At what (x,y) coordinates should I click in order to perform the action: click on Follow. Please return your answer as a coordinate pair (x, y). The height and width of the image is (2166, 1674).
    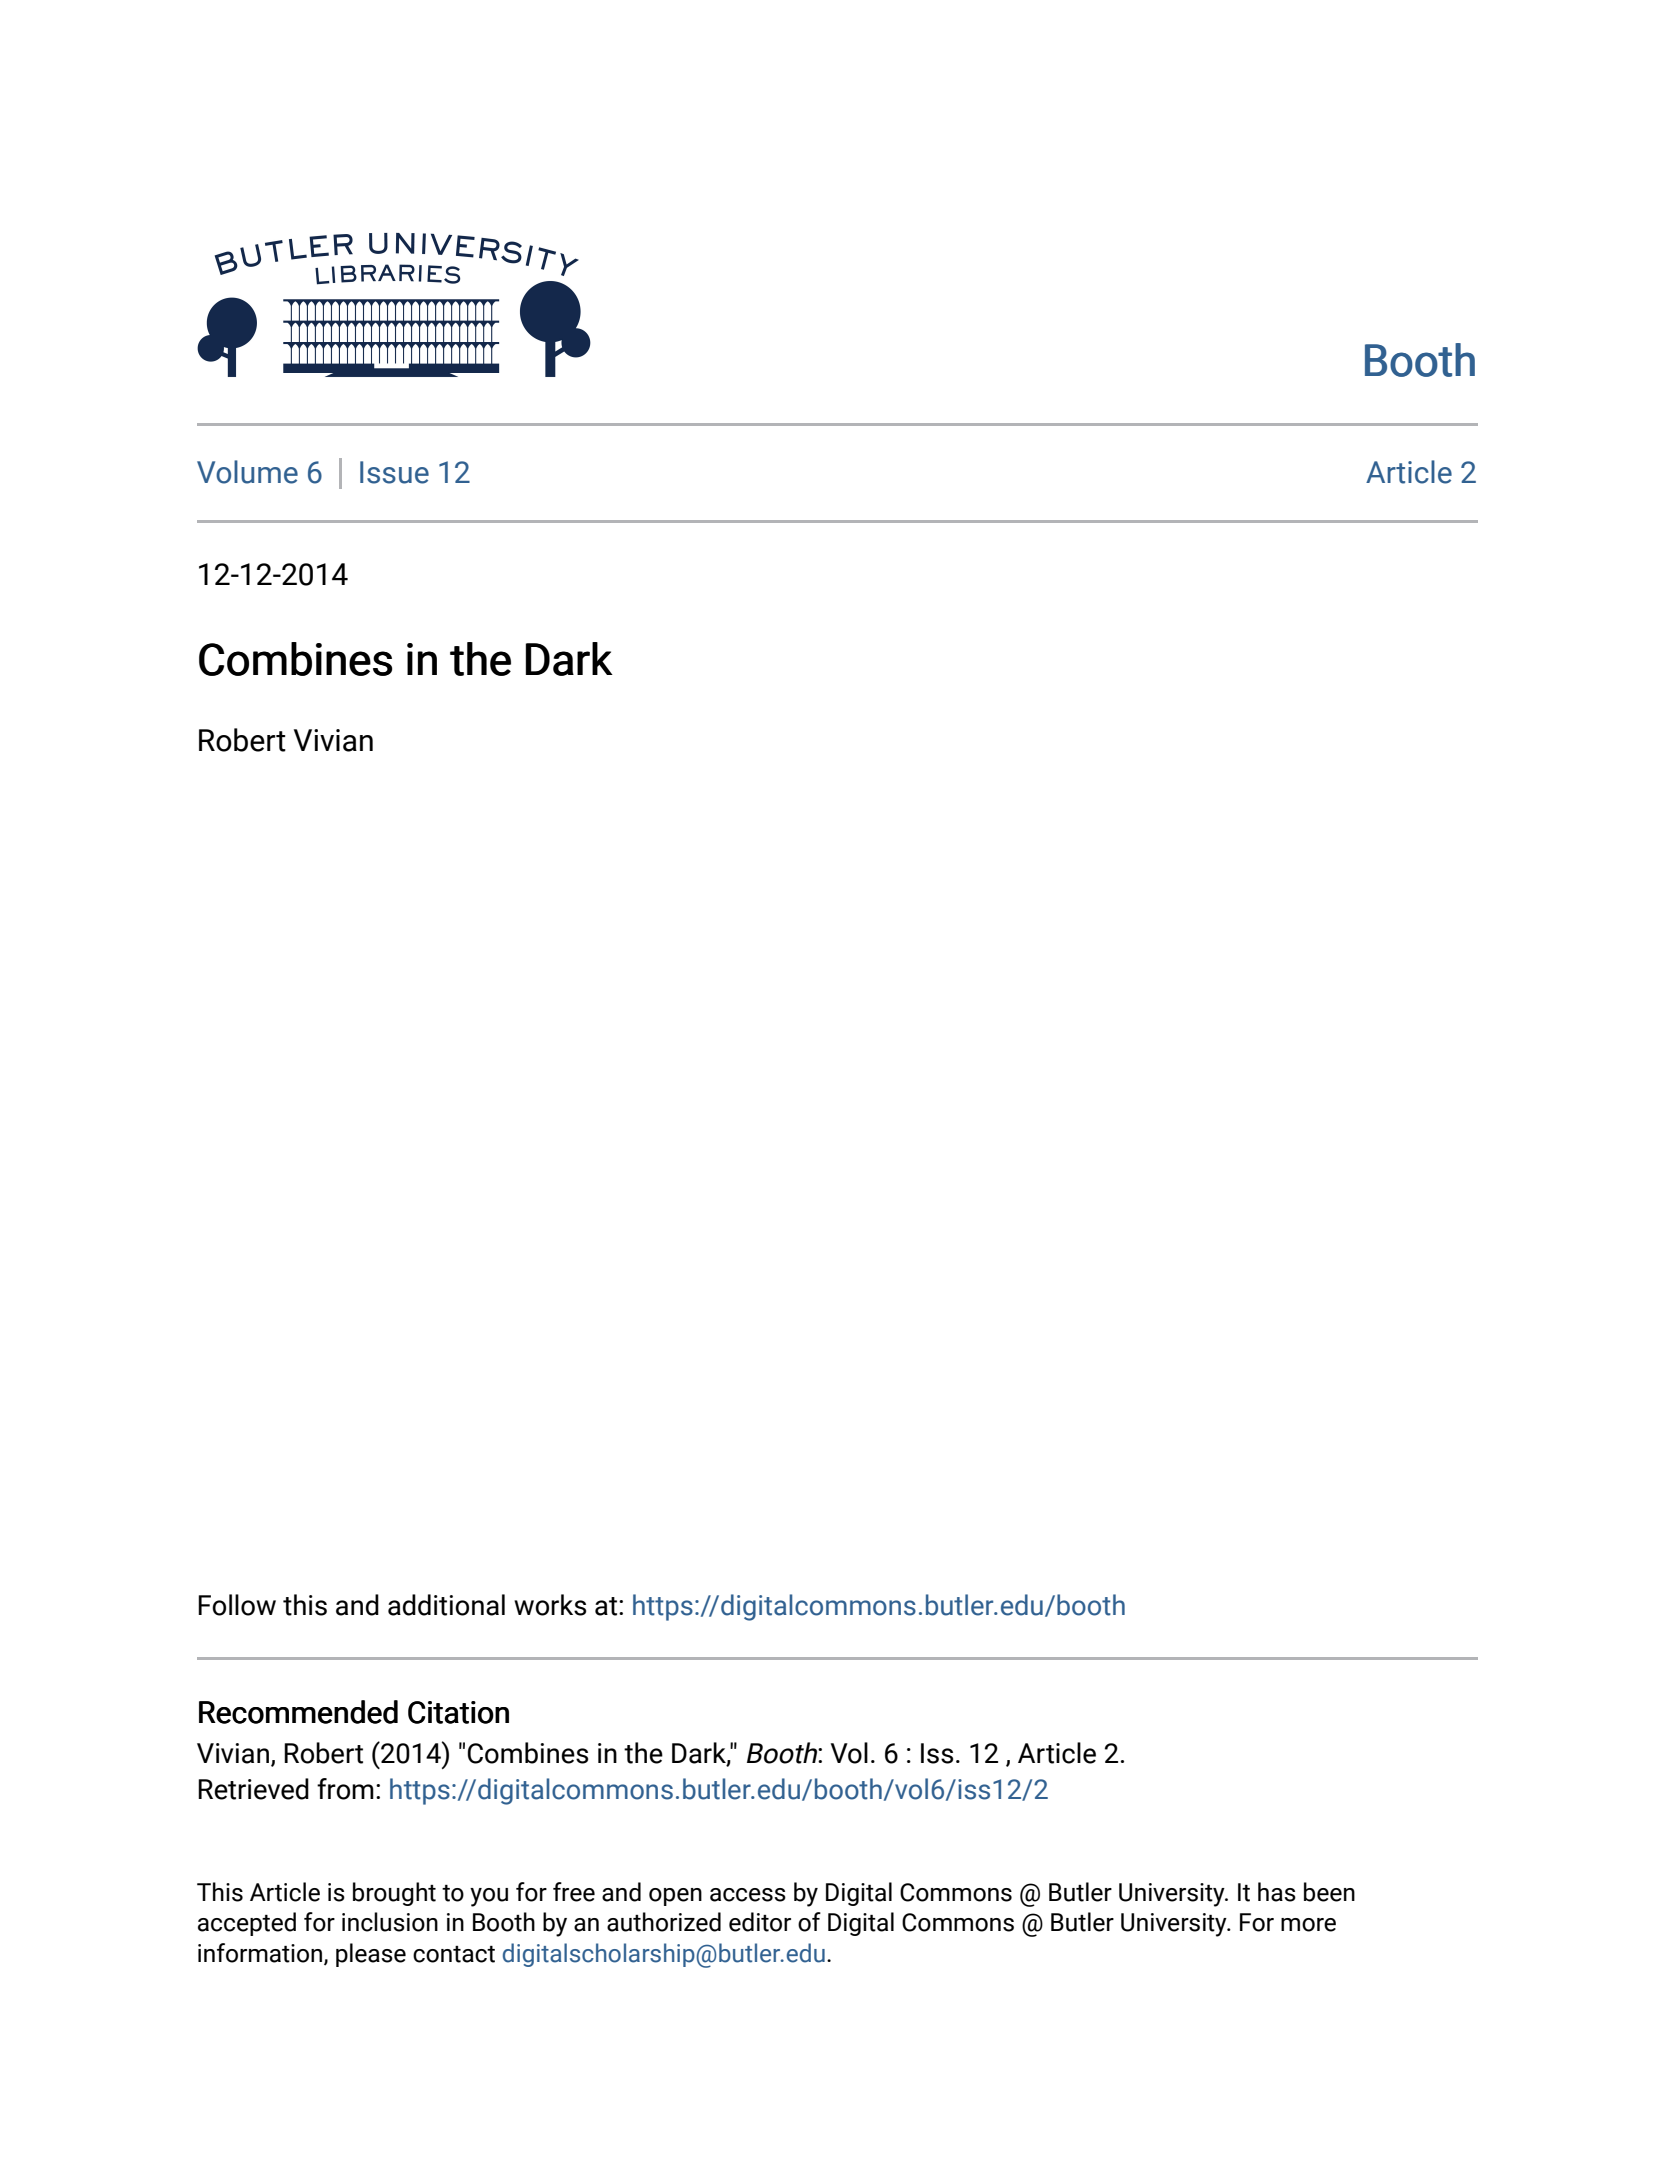
    Looking at the image, I should click on (237, 1605).
